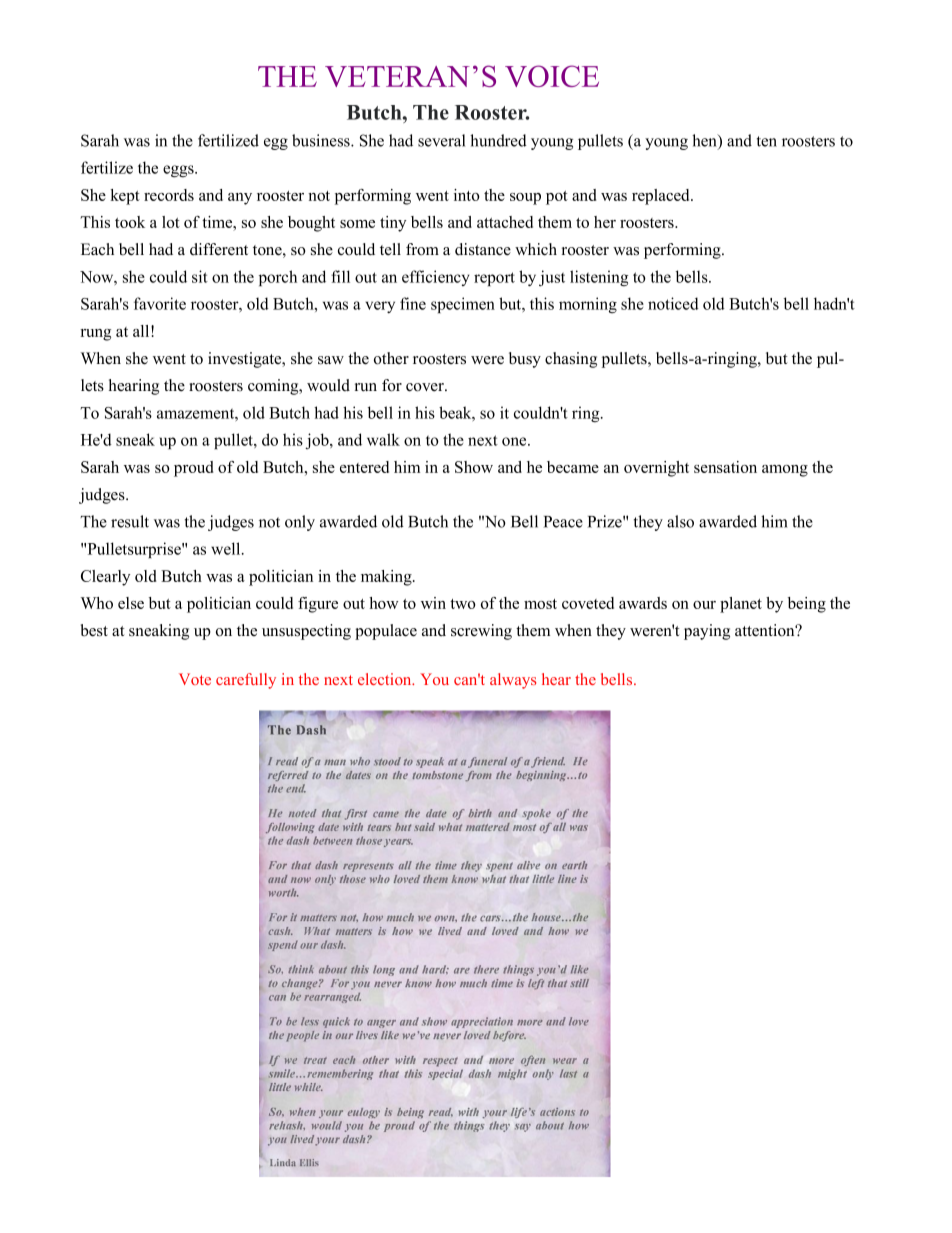 This document has width=952, height=1233. Describe the element at coordinates (195, 679) in the document. I see `Vote` at that location.
